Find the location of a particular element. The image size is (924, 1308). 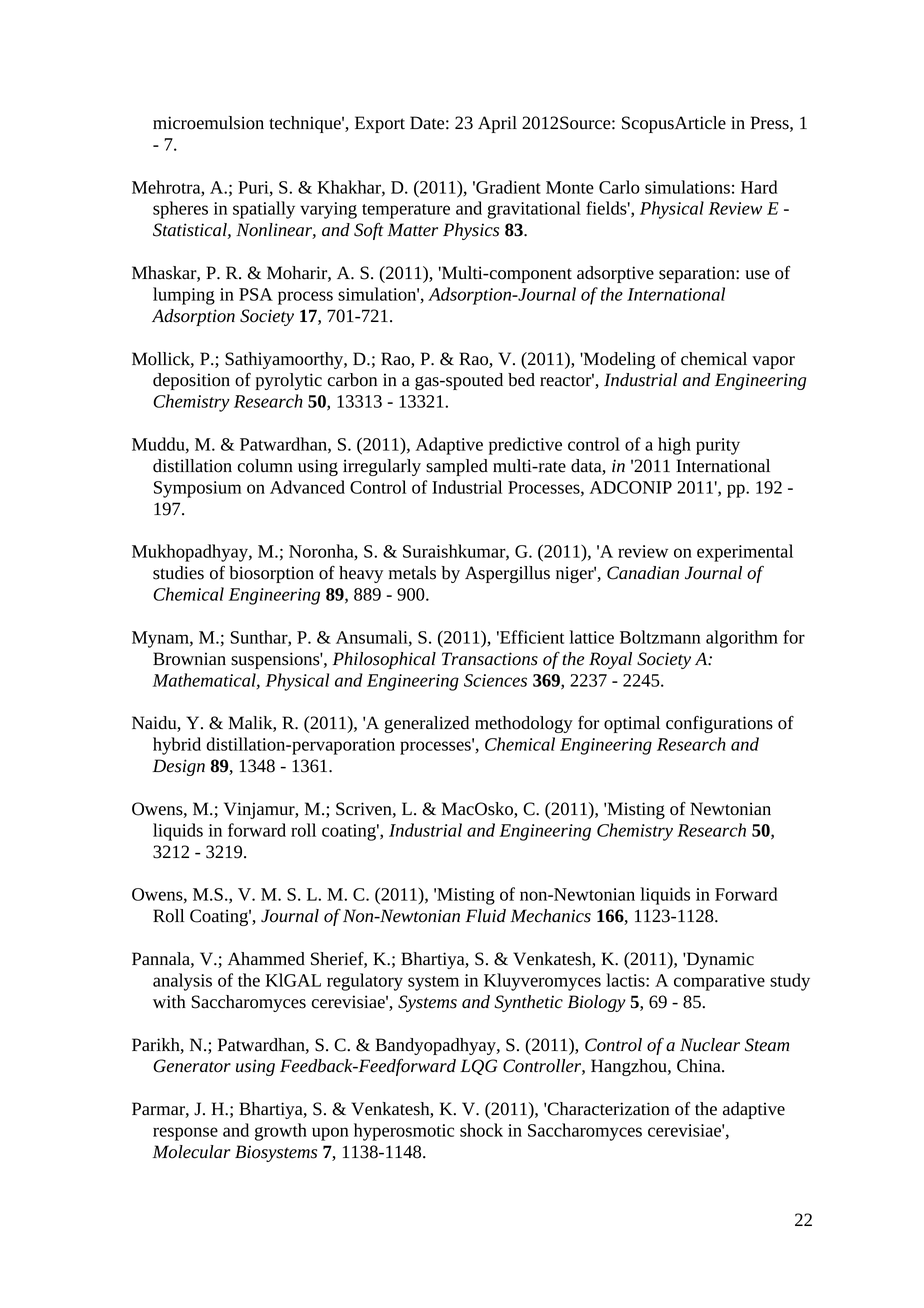

methodology is located at coordinates (524, 724).
